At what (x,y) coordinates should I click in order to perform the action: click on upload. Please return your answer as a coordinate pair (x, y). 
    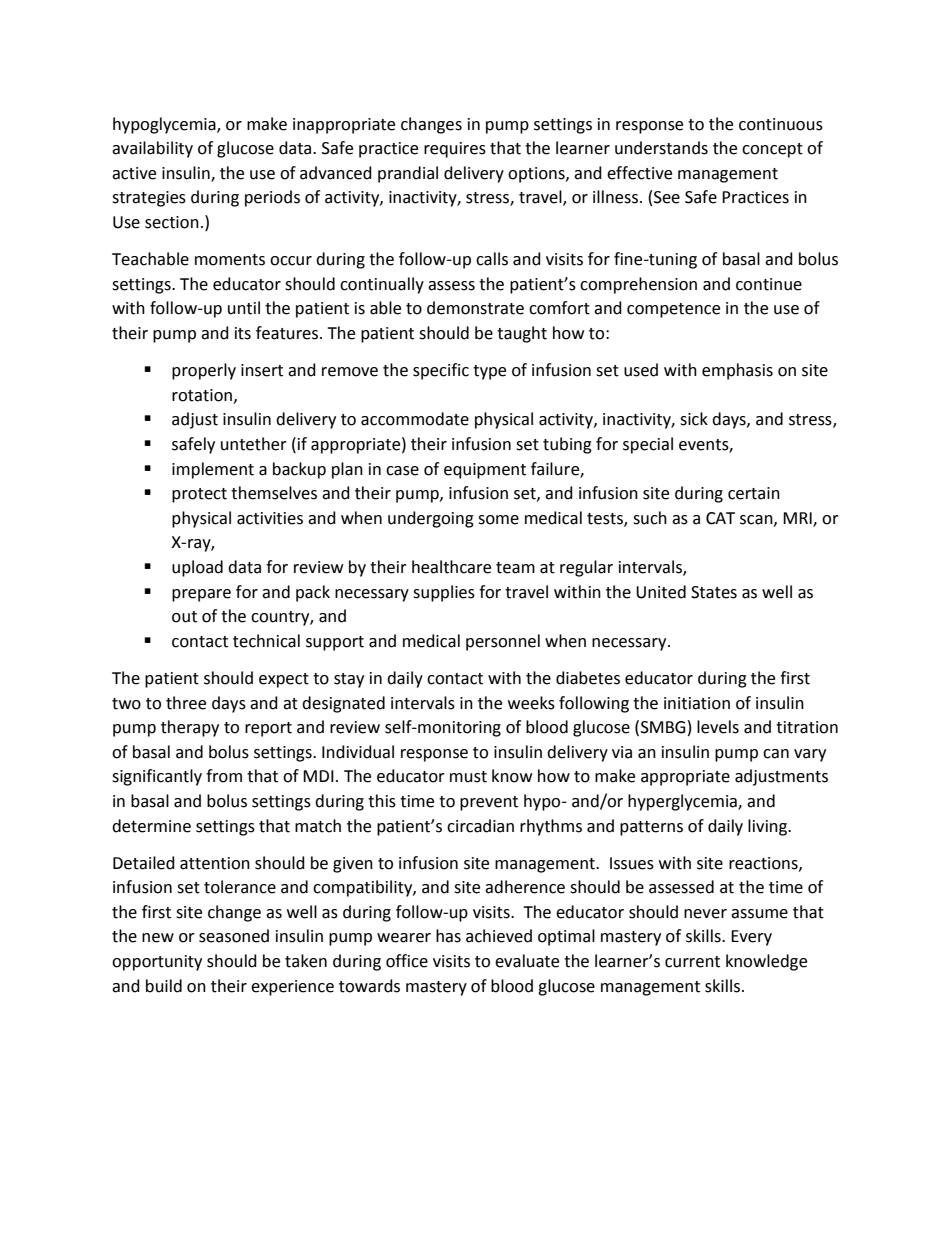
    Looking at the image, I should click on (197, 568).
